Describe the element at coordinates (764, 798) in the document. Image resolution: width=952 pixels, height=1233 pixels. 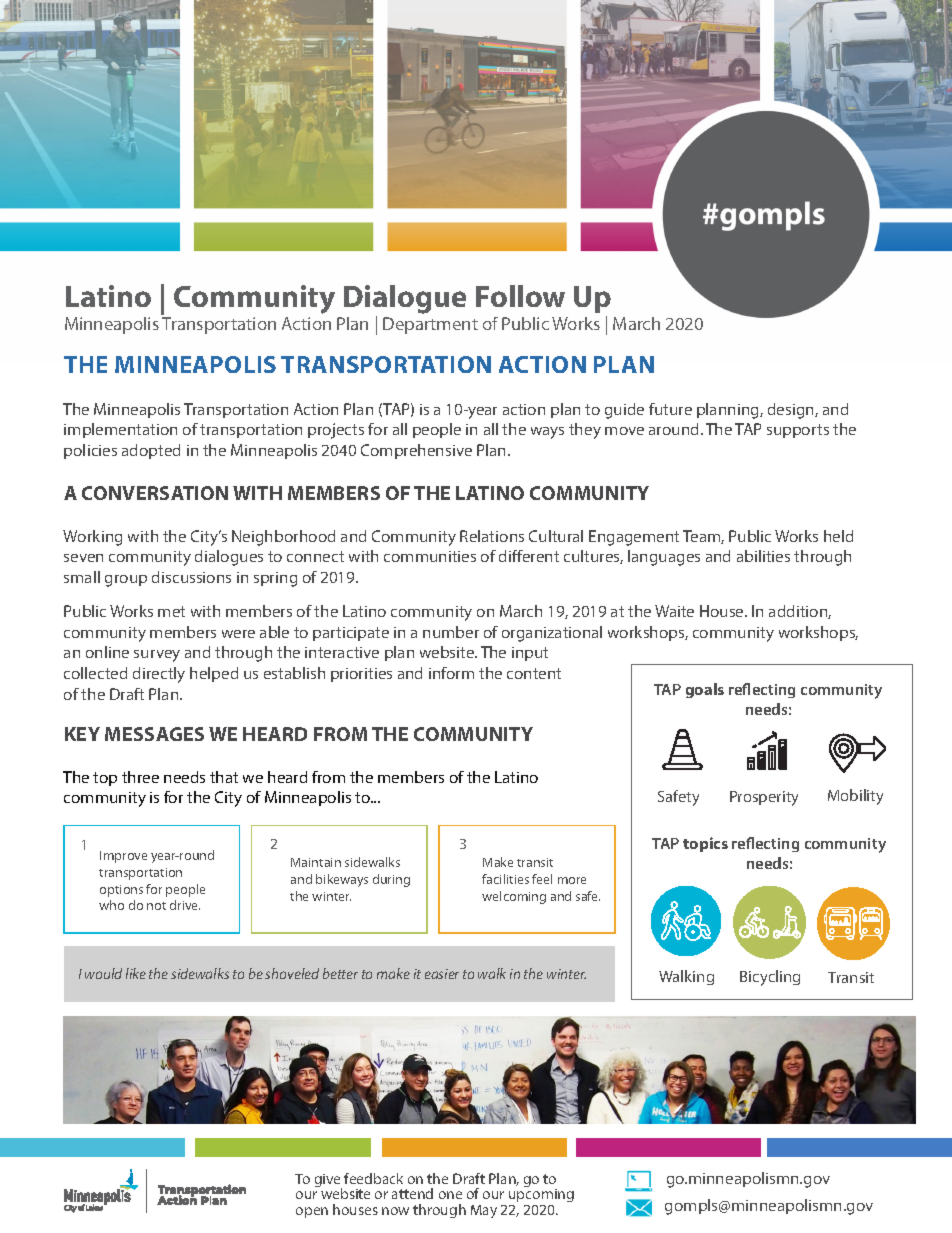
I see `Prosperity` at that location.
